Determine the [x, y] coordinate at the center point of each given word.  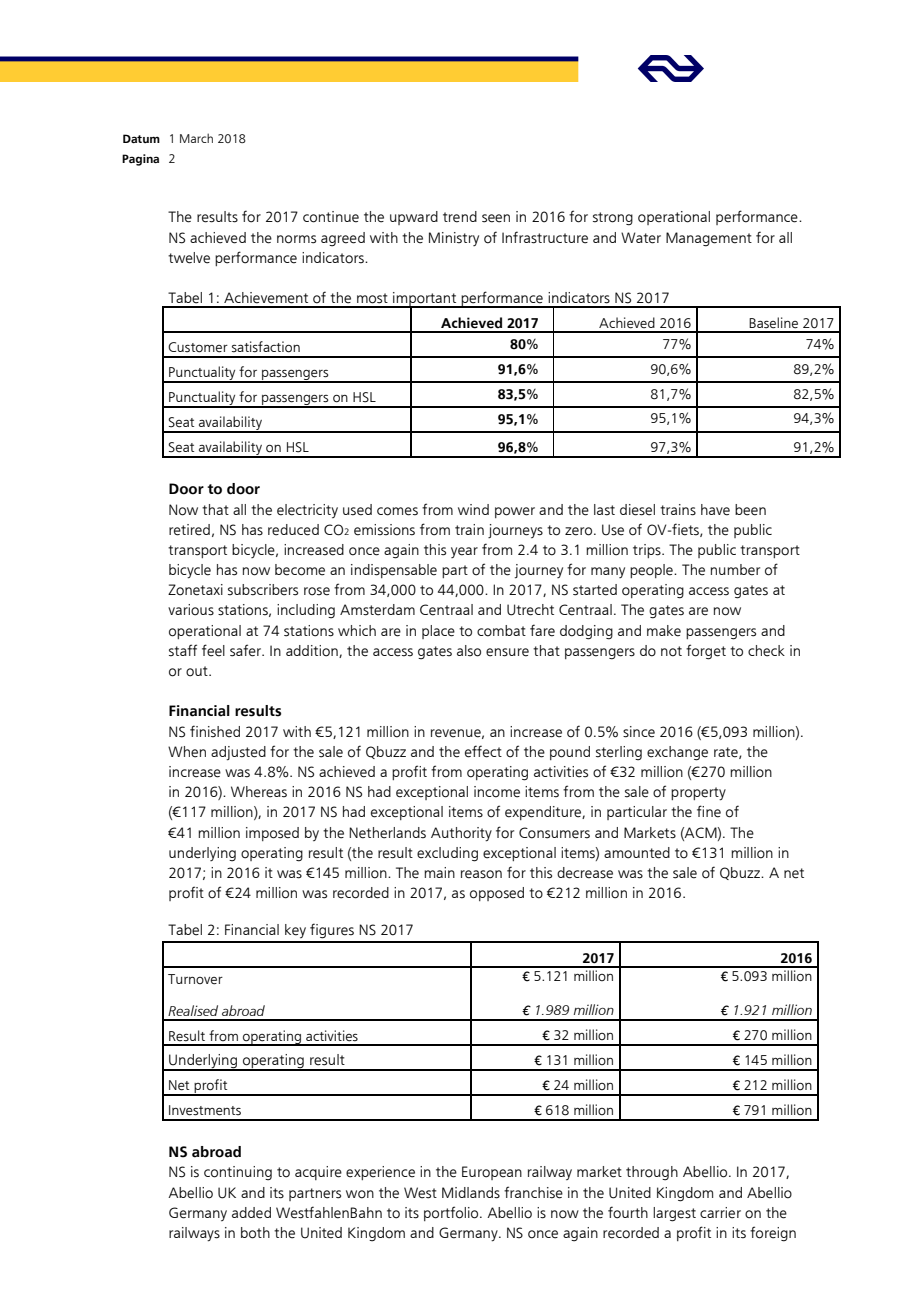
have [715, 510]
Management [709, 239]
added [251, 1213]
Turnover [195, 979]
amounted [637, 853]
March [196, 138]
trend [460, 217]
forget [706, 652]
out [198, 671]
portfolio [452, 1213]
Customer [198, 347]
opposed [497, 894]
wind [473, 509]
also [469, 651]
